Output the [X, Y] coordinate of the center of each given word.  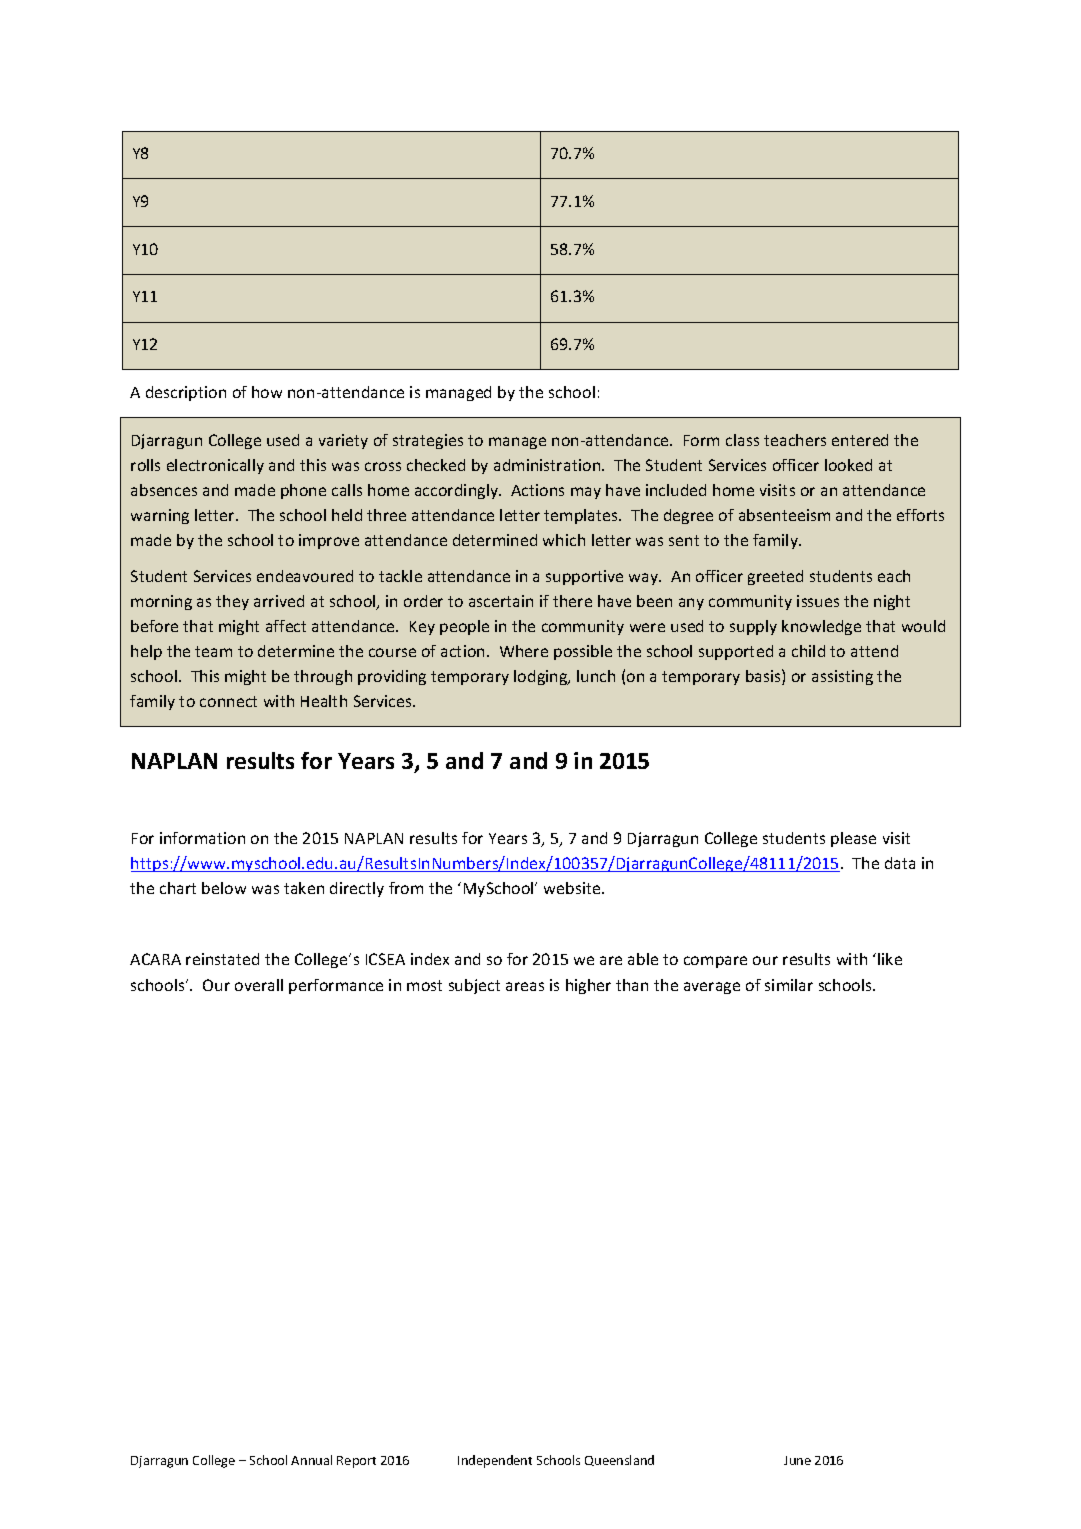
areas [525, 986]
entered [860, 440]
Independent [495, 1461]
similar [789, 985]
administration [548, 465]
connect [228, 701]
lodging [542, 677]
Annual [311, 1460]
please [853, 839]
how [267, 392]
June [797, 1460]
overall [259, 985]
